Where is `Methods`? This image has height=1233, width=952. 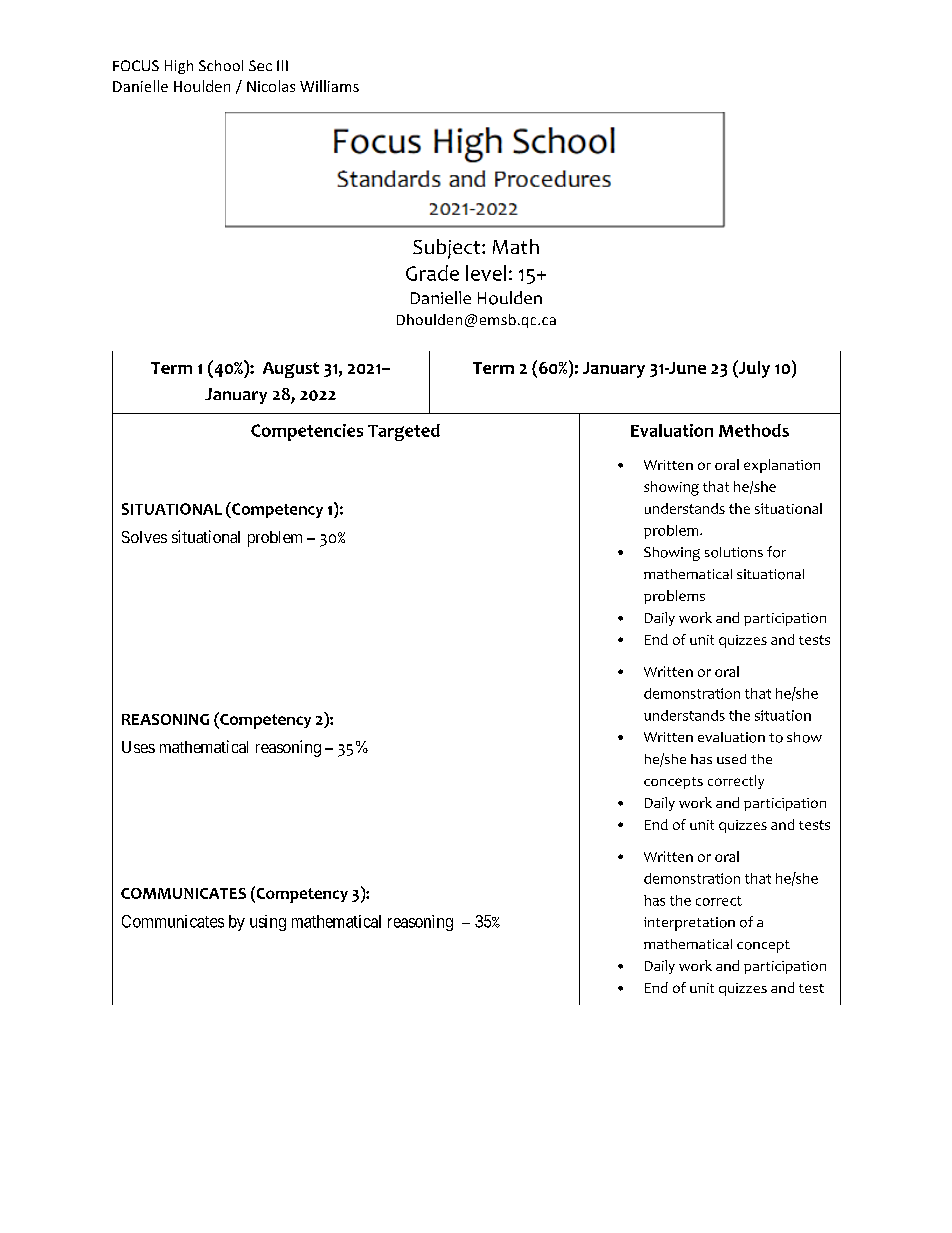 Methods is located at coordinates (754, 430).
